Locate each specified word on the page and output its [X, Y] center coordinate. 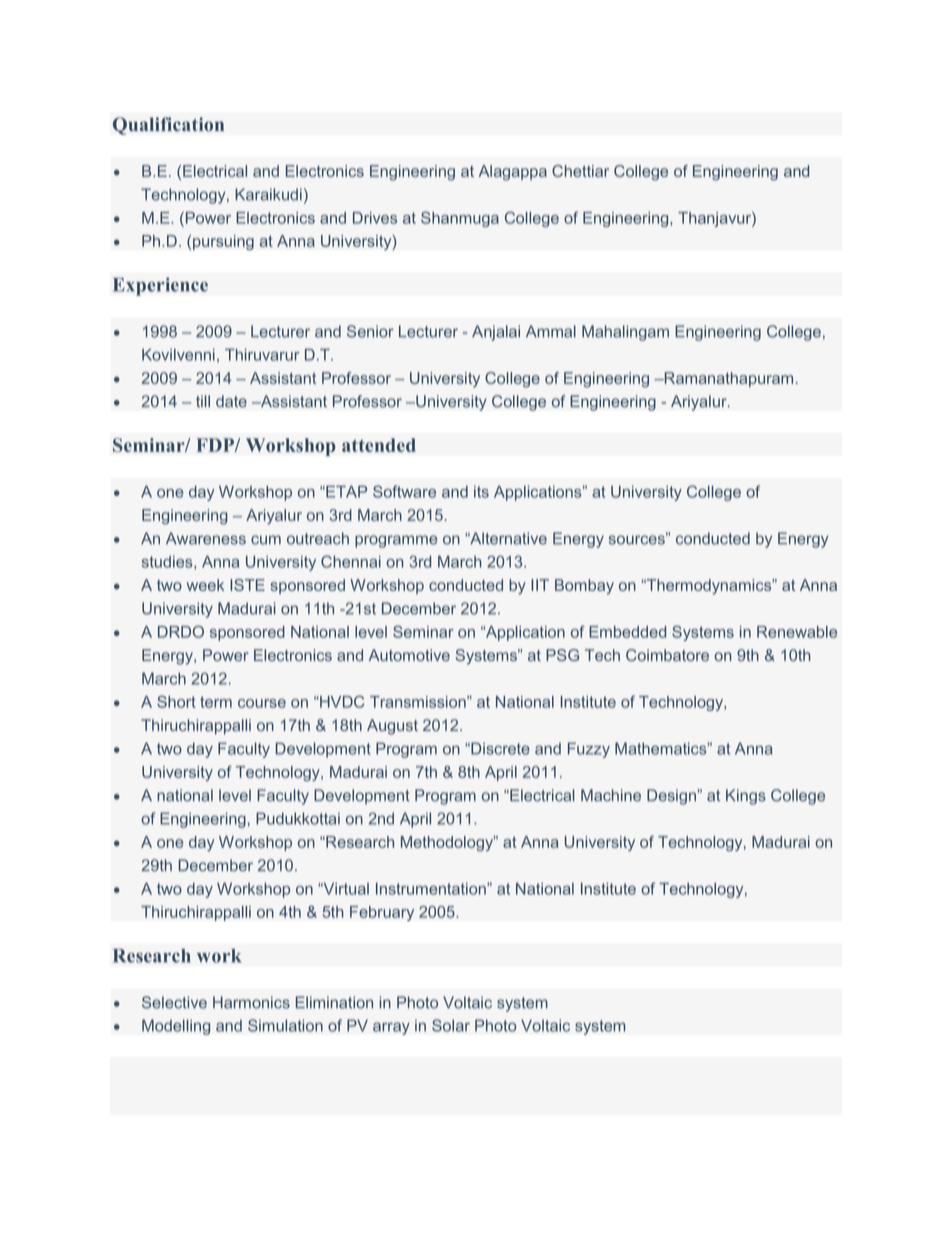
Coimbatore [667, 655]
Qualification [168, 126]
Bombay [584, 587]
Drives [375, 218]
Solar [451, 1025]
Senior [370, 331]
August [392, 727]
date [231, 401]
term [216, 702]
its [481, 492]
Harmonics [251, 1002]
